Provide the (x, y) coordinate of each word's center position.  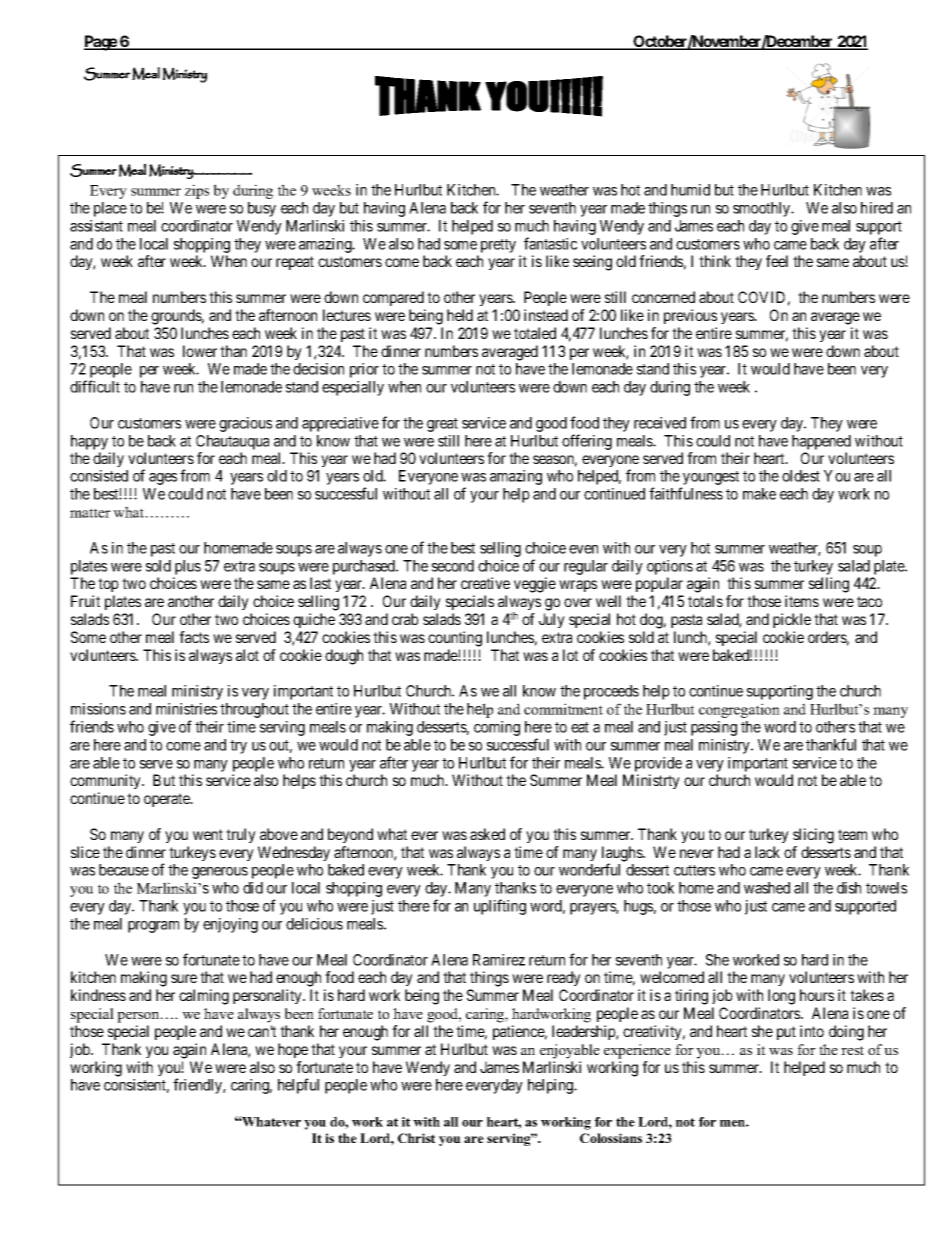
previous (690, 316)
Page (101, 43)
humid (690, 190)
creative (485, 583)
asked (487, 834)
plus (188, 567)
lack (767, 852)
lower (200, 351)
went (208, 834)
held (460, 315)
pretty (498, 246)
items (802, 601)
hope (293, 1050)
